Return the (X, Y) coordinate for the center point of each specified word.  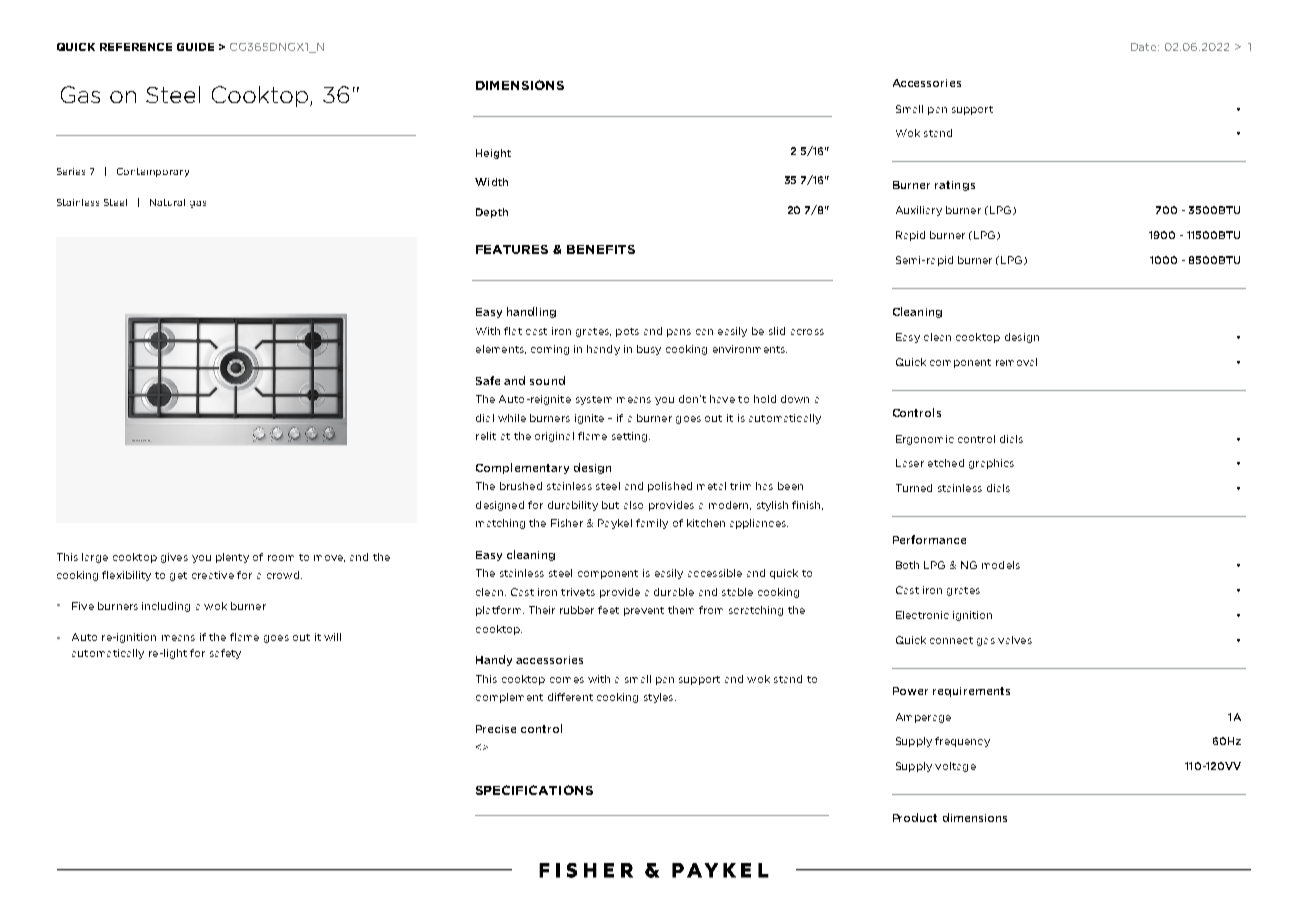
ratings (955, 186)
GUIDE (195, 47)
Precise (496, 729)
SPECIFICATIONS (534, 790)
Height (493, 154)
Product (915, 817)
